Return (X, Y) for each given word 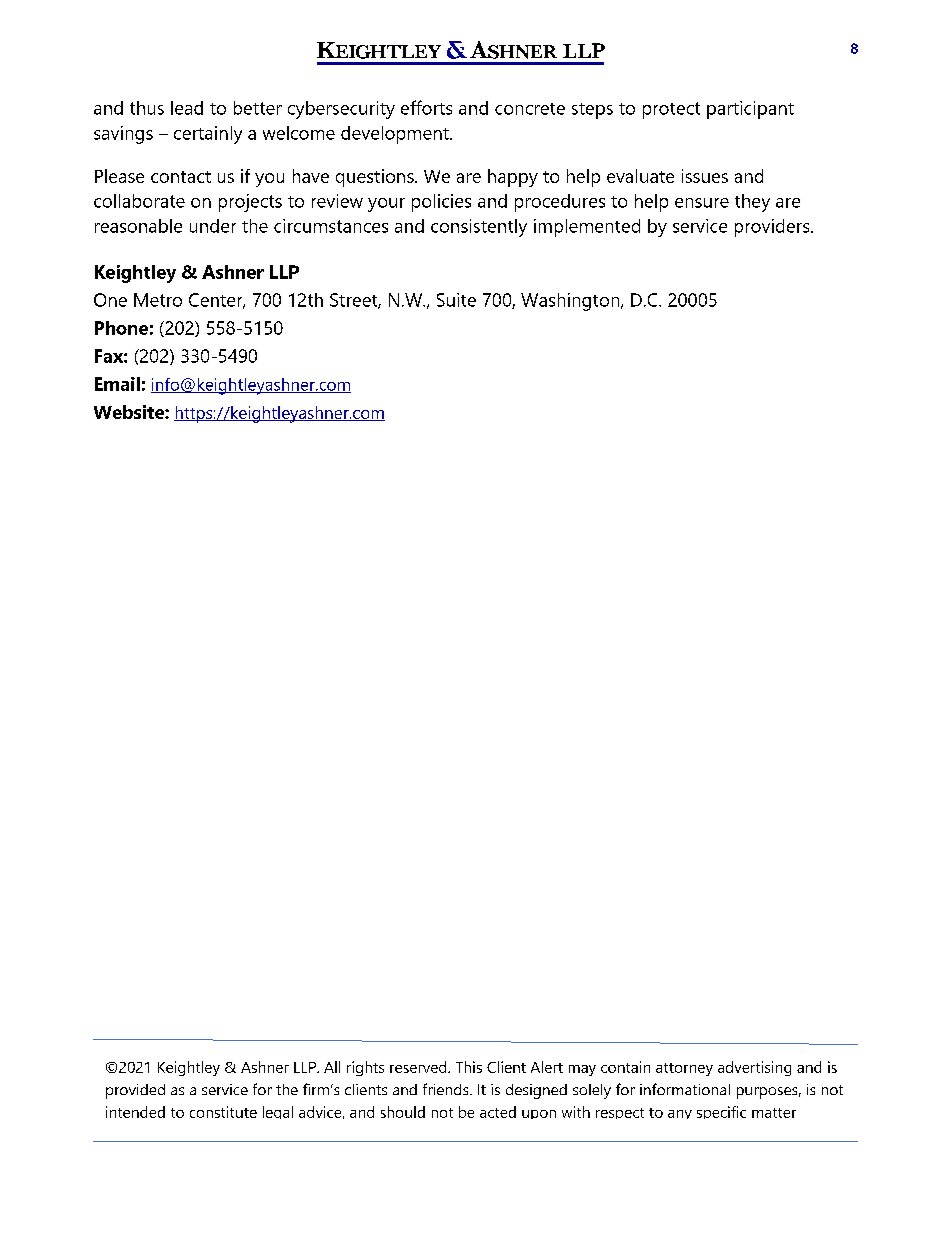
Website (130, 412)
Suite (456, 300)
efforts (426, 107)
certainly (208, 135)
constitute (223, 1112)
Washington (571, 302)
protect (671, 110)
